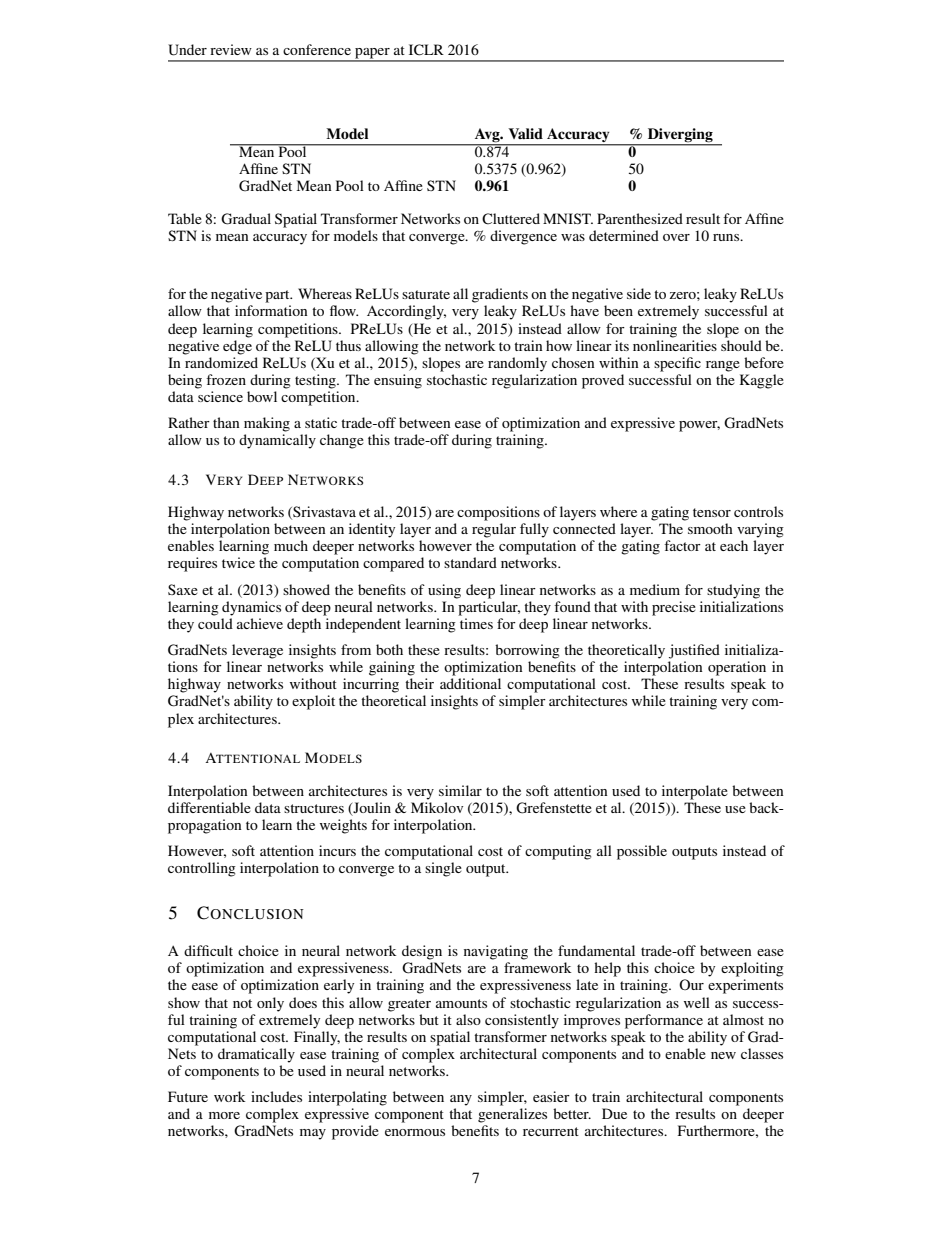  What do you see at coordinates (723, 1055) in the screenshot?
I see `new` at bounding box center [723, 1055].
